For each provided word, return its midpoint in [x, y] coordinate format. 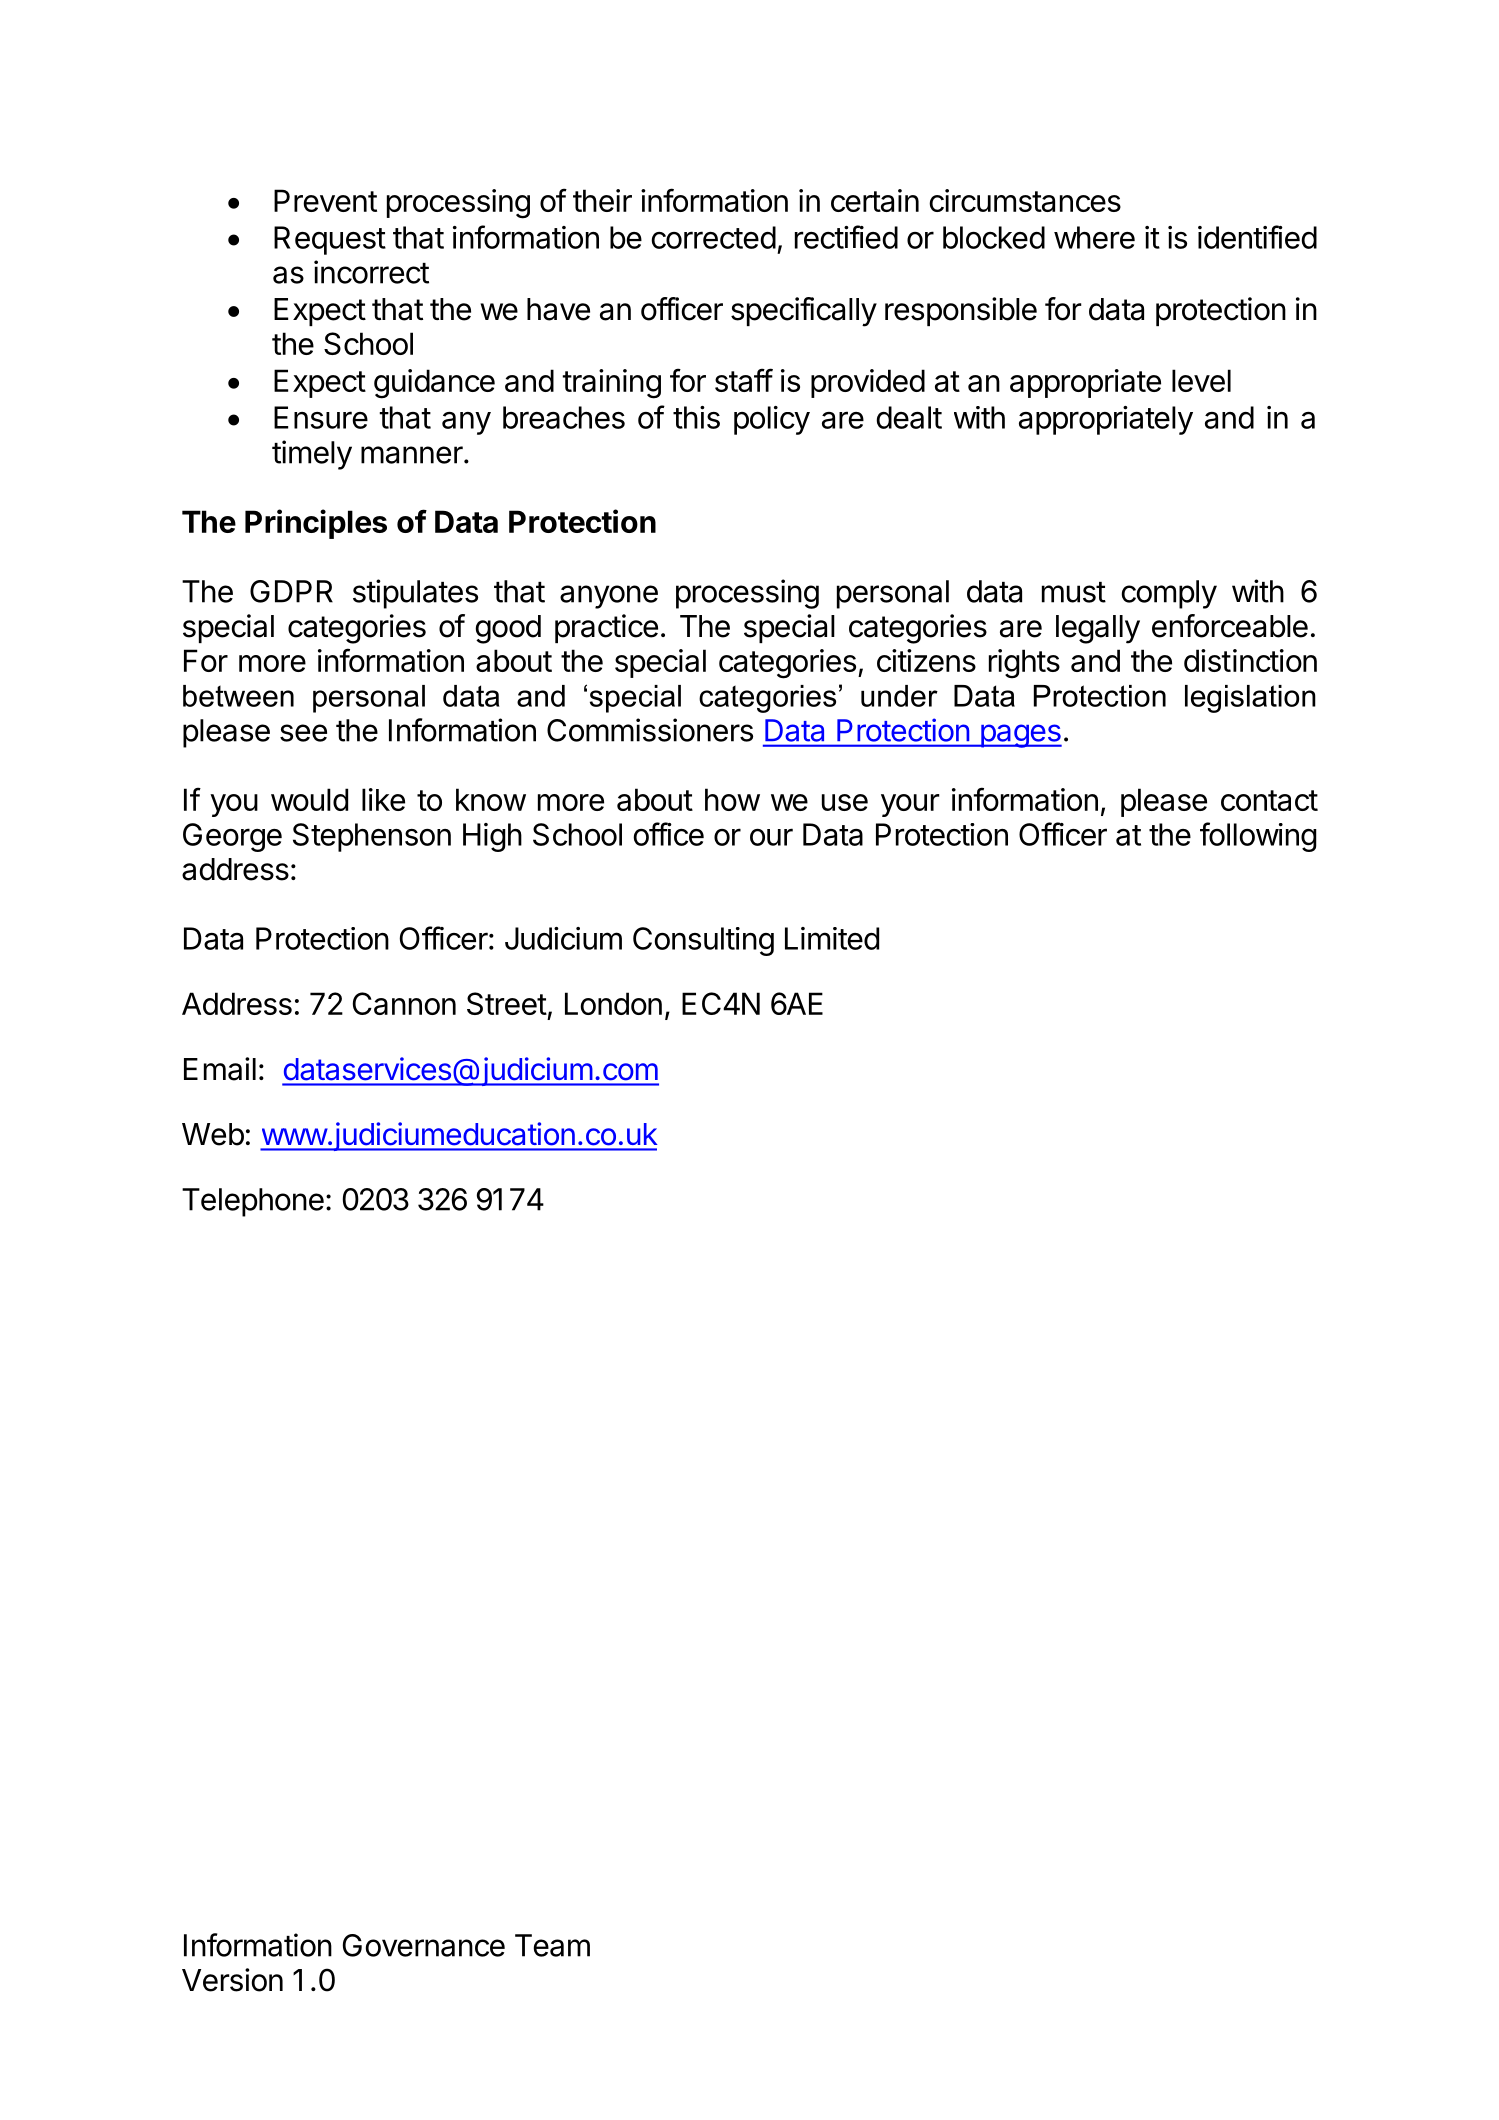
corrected [713, 237]
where [1094, 237]
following [1258, 837]
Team [552, 1945]
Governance [424, 1945]
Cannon [404, 1003]
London [613, 1003]
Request [330, 240]
